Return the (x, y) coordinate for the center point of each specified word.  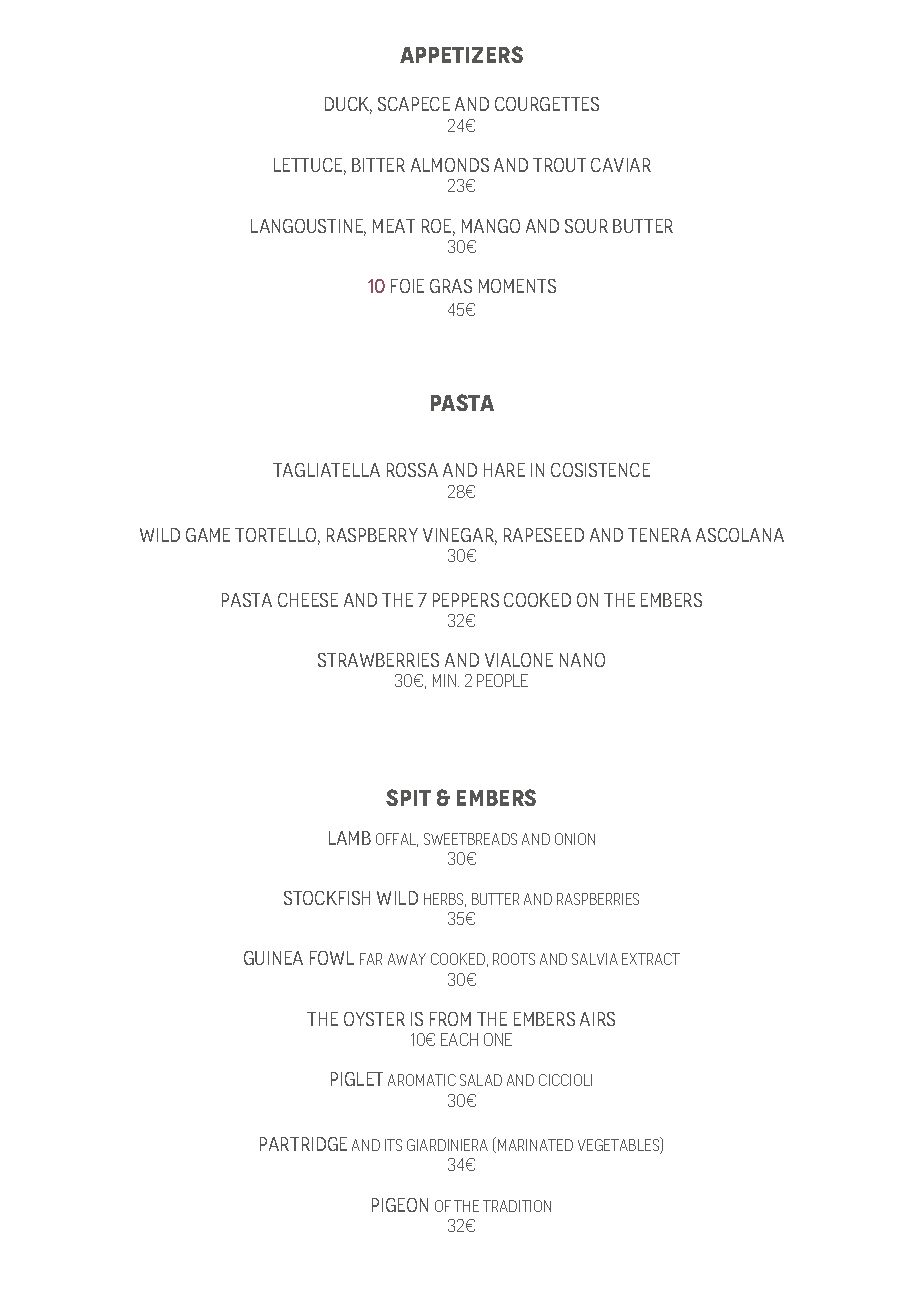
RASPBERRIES (598, 899)
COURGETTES (547, 104)
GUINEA (273, 958)
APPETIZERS (461, 54)
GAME (208, 535)
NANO (582, 660)
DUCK (348, 105)
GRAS (451, 286)
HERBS (445, 900)
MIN (446, 680)
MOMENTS (517, 286)
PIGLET (357, 1079)
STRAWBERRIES (378, 660)
